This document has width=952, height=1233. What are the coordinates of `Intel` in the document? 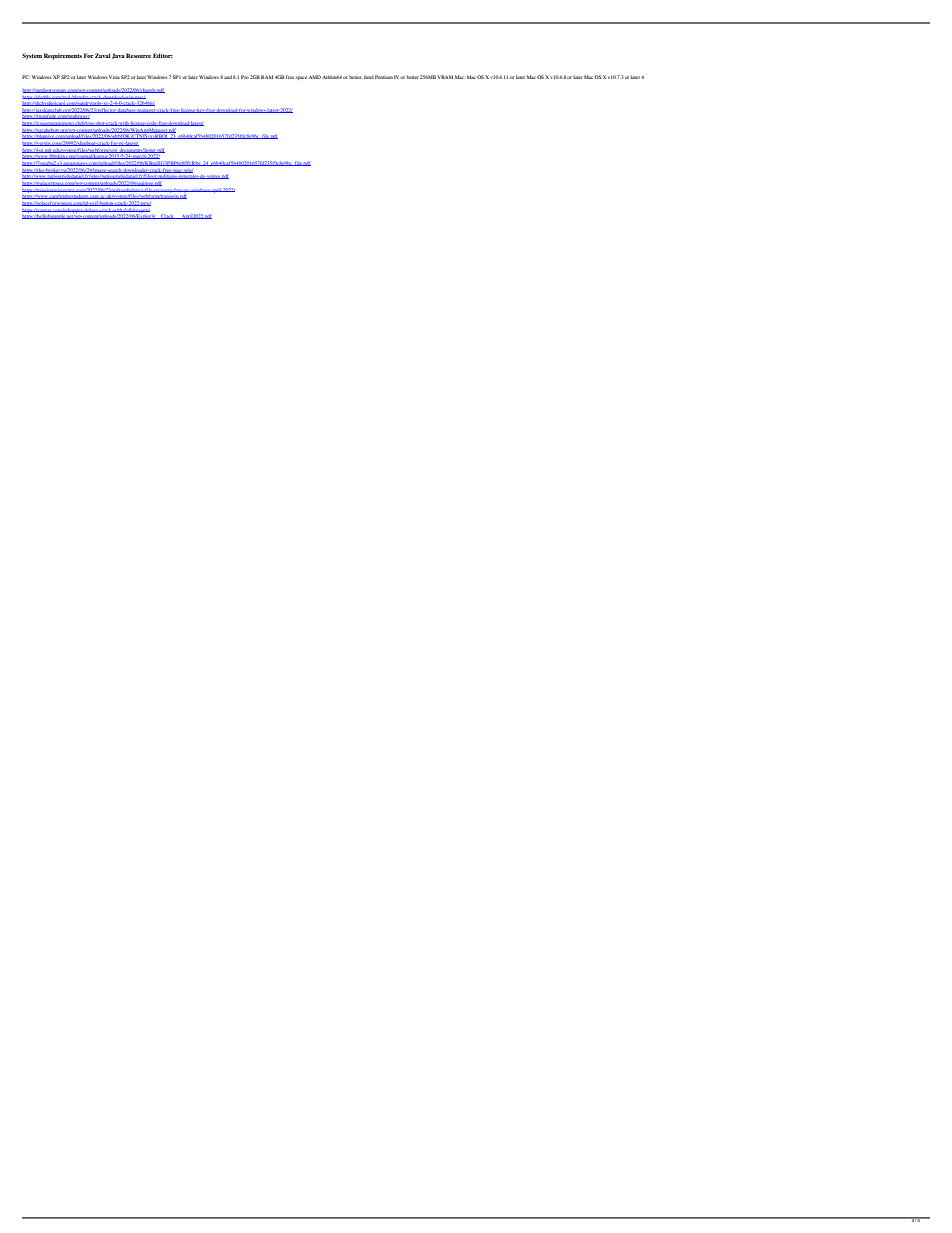 It's located at (369, 77).
